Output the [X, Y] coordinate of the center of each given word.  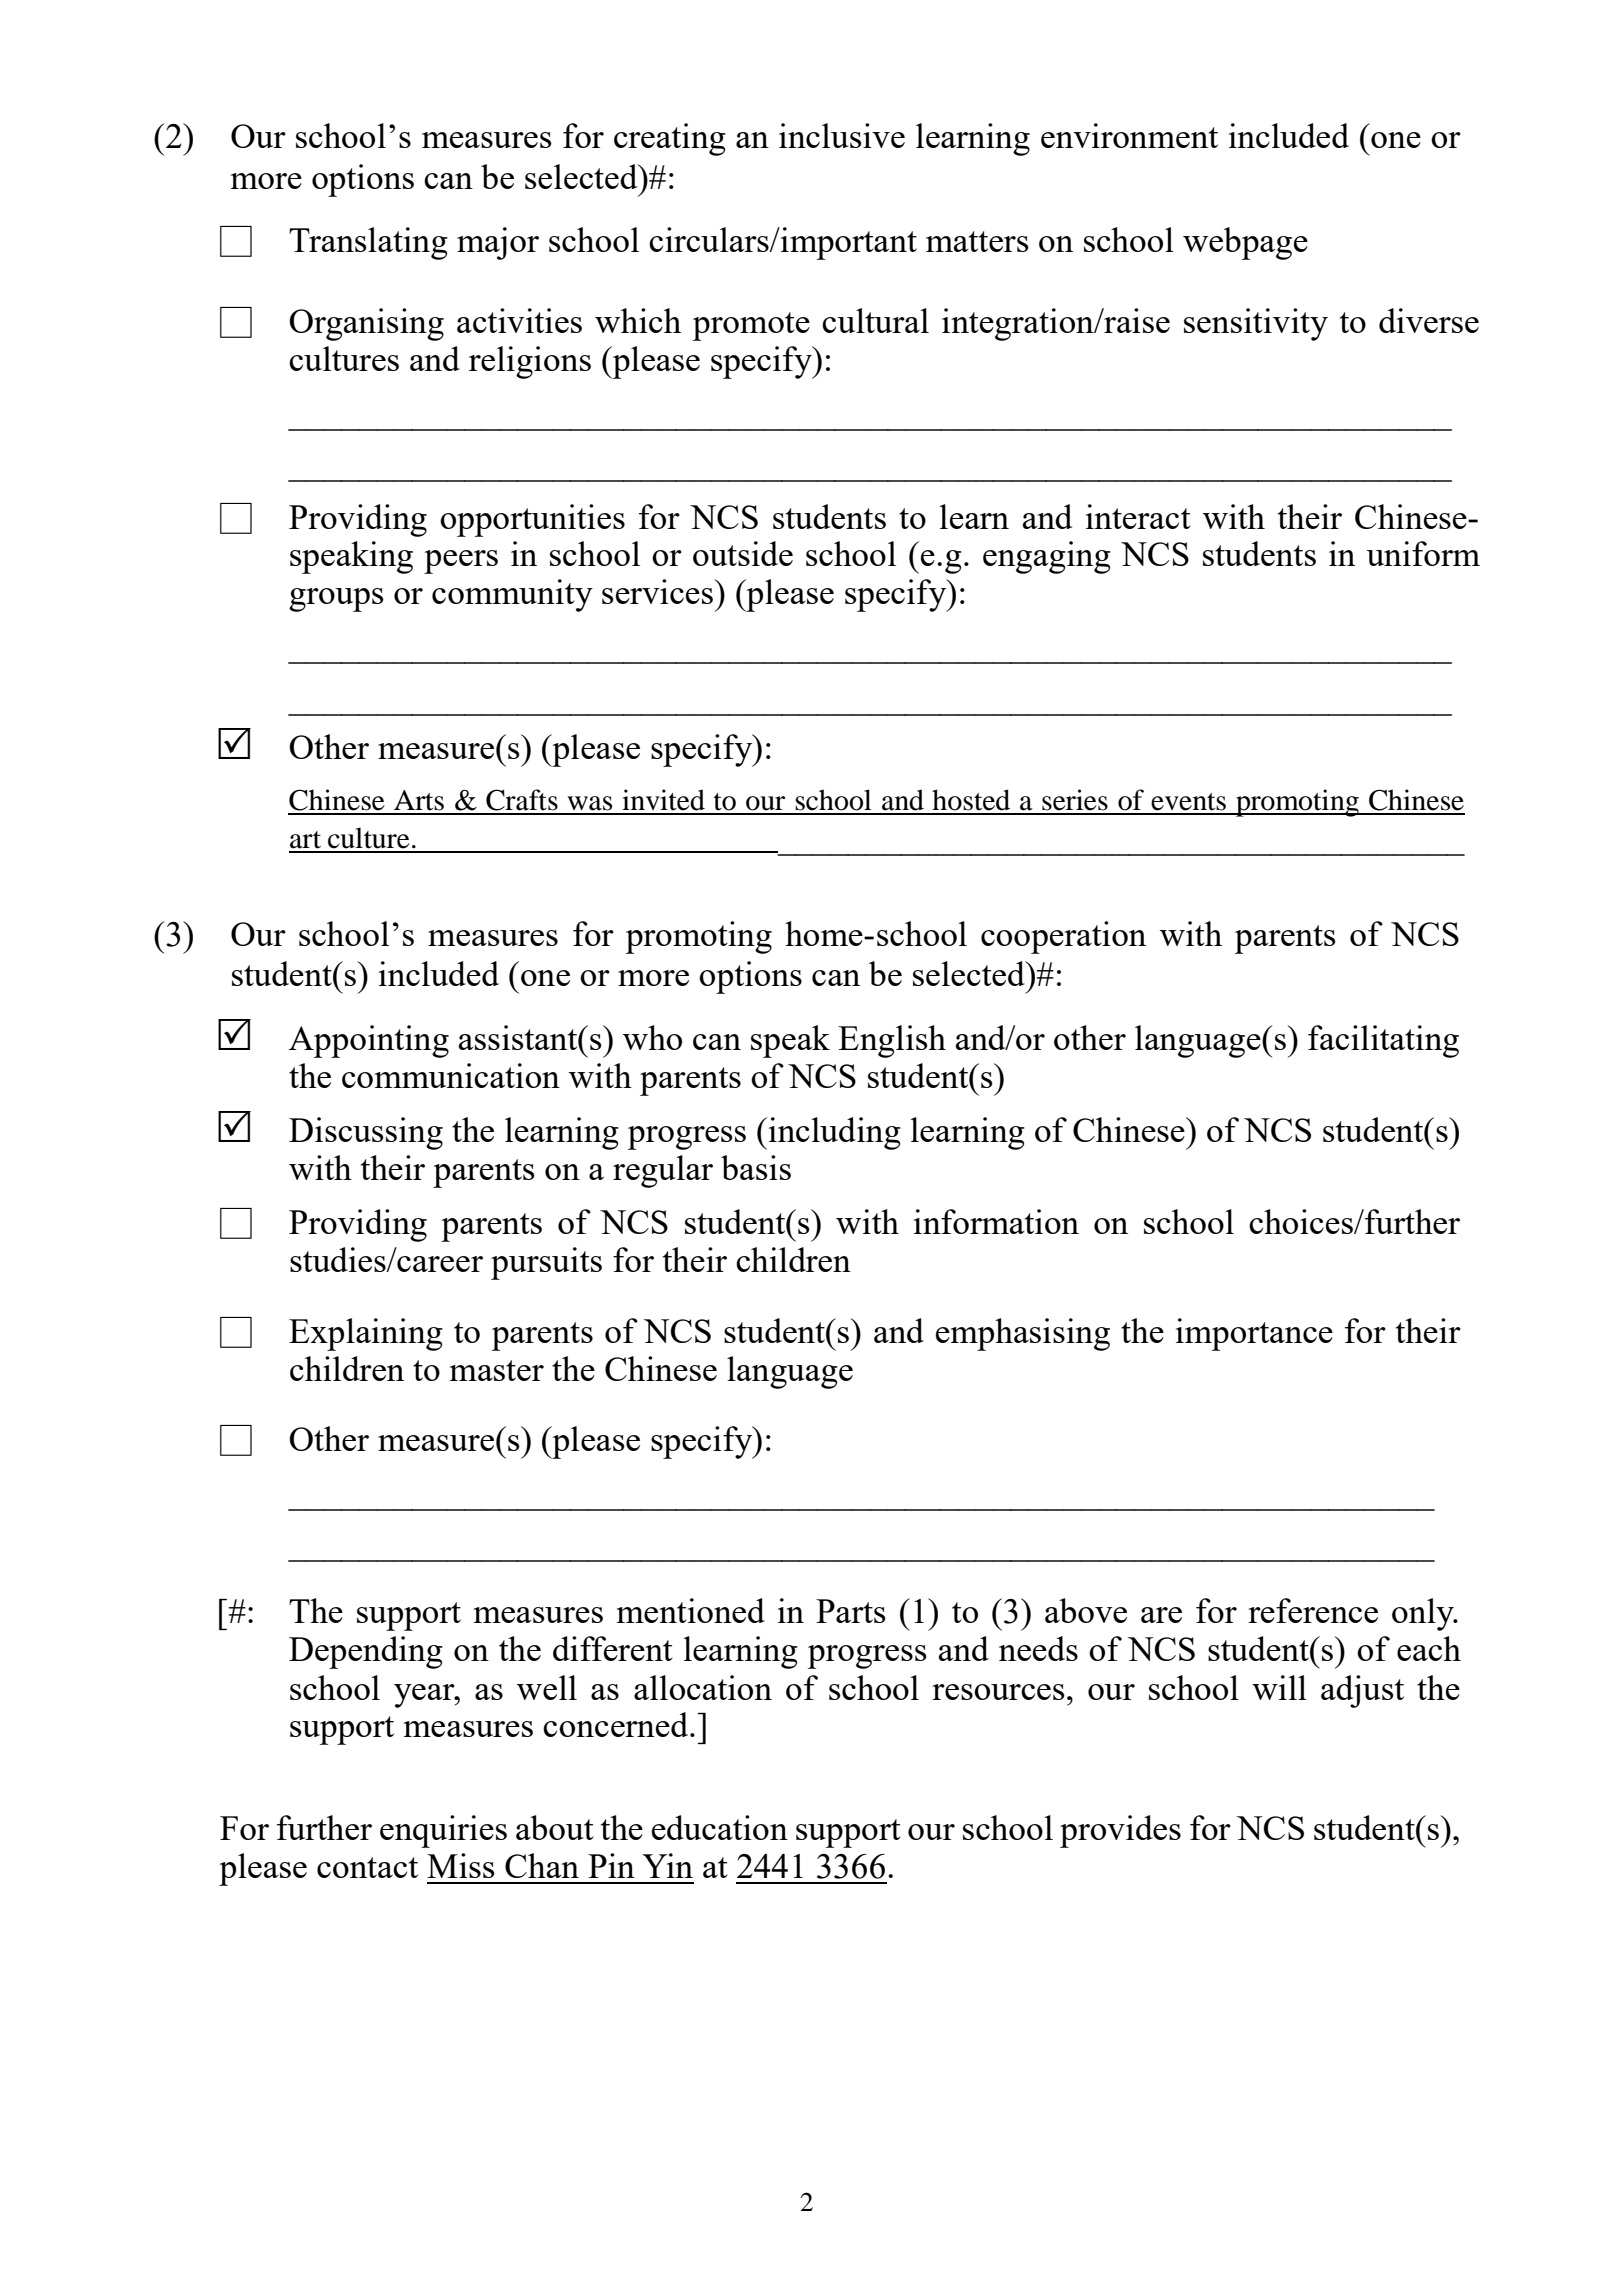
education [720, 1827]
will [1279, 1687]
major [498, 243]
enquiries [443, 1831]
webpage [1245, 243]
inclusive [842, 135]
